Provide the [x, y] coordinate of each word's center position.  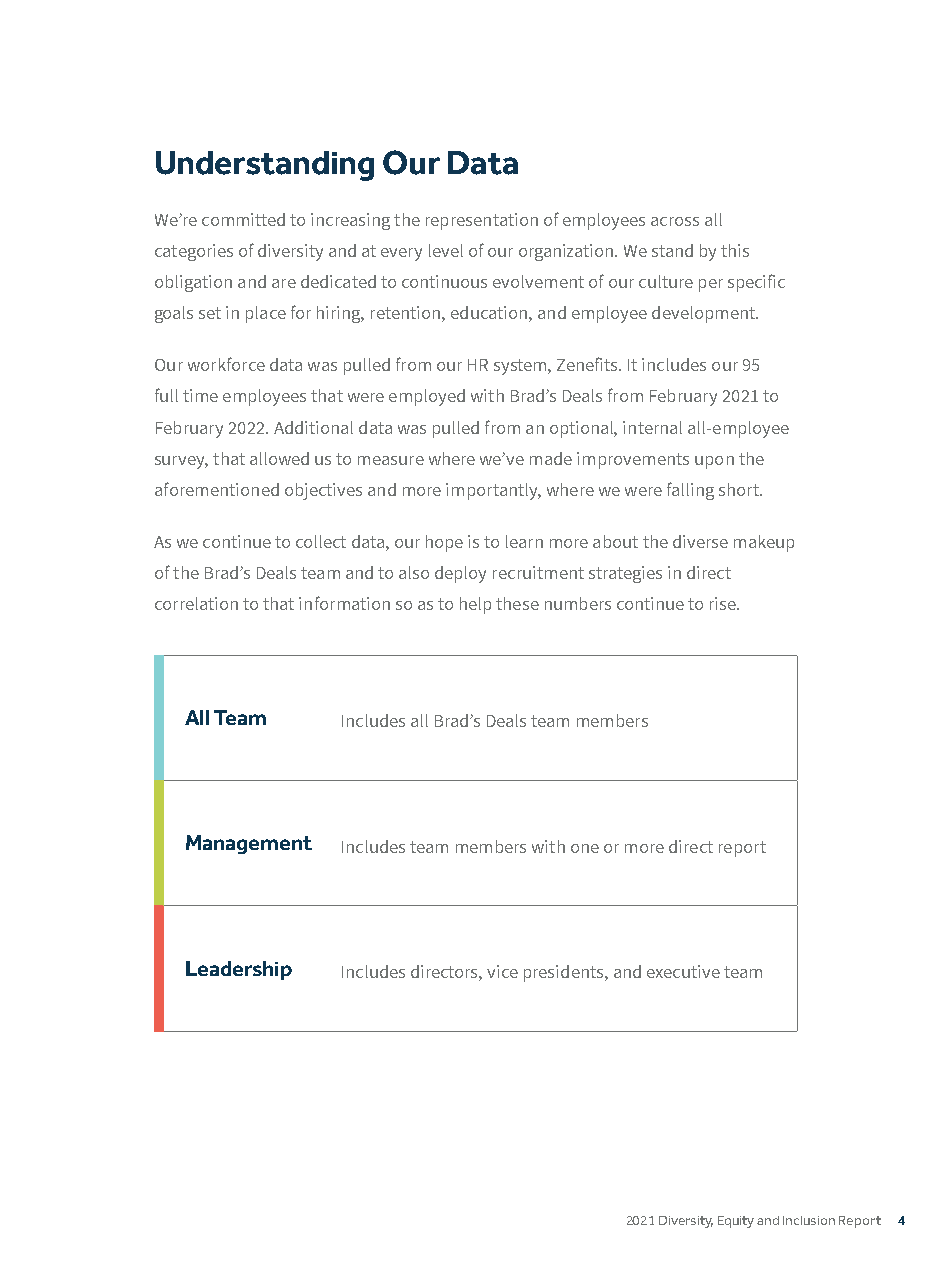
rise [724, 603]
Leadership [239, 970]
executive [683, 971]
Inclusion [809, 1220]
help [475, 605]
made [551, 458]
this [735, 250]
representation [482, 221]
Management [249, 844]
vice [502, 971]
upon [714, 462]
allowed [279, 458]
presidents [565, 973]
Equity [736, 1222]
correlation [196, 603]
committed [243, 219]
